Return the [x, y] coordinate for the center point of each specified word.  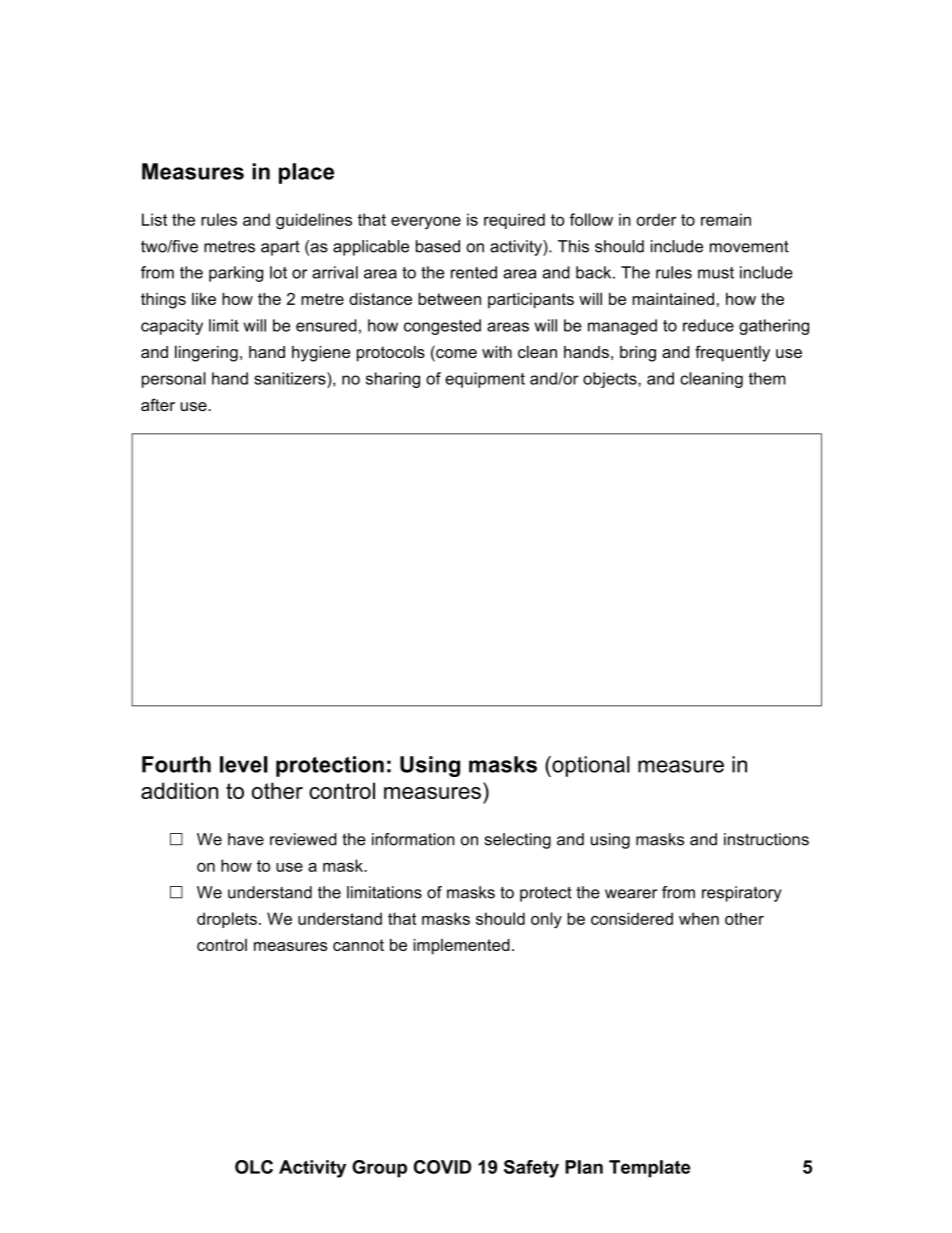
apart [280, 248]
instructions [766, 839]
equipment [485, 380]
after [158, 405]
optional [590, 766]
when [699, 918]
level [244, 764]
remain [726, 219]
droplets [227, 920]
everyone [426, 222]
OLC [254, 1167]
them [767, 378]
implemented [461, 947]
